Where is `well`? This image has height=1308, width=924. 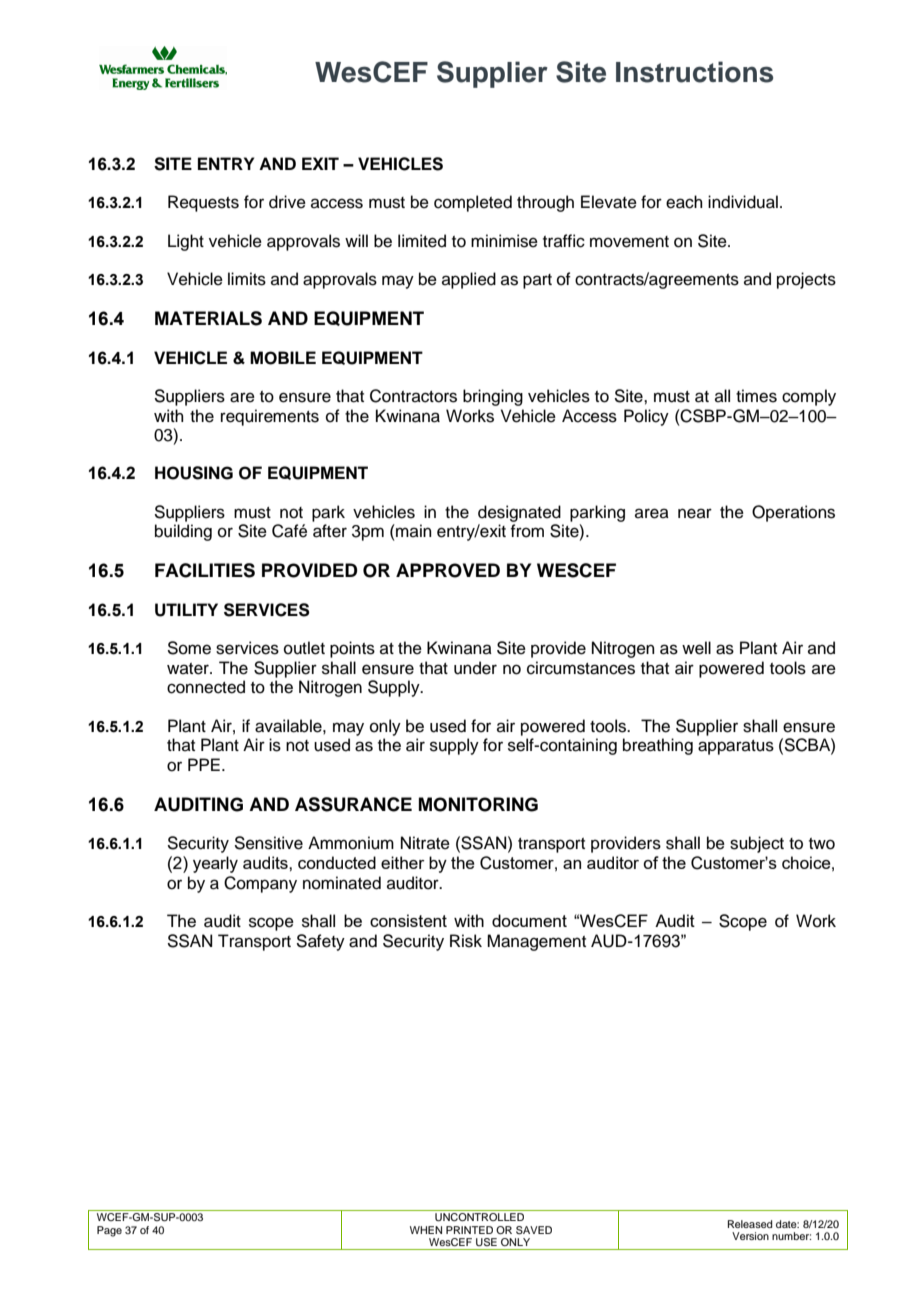 well is located at coordinates (696, 648).
